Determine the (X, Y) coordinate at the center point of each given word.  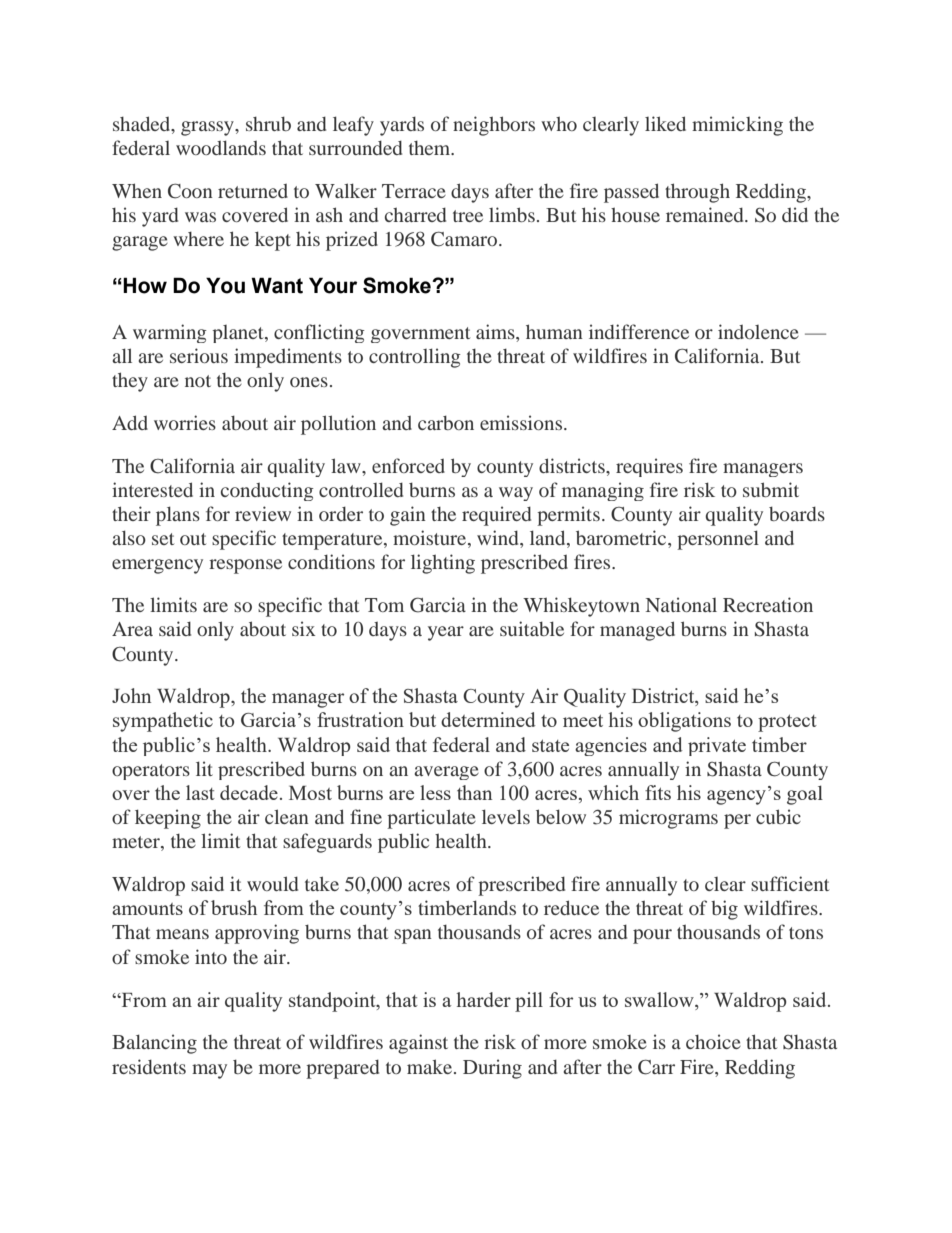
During (492, 1069)
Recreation (768, 604)
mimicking (737, 126)
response (245, 566)
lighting (443, 564)
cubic (778, 816)
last (200, 792)
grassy (208, 128)
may (209, 1071)
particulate (431, 819)
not (198, 381)
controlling (415, 358)
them (431, 148)
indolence (758, 331)
